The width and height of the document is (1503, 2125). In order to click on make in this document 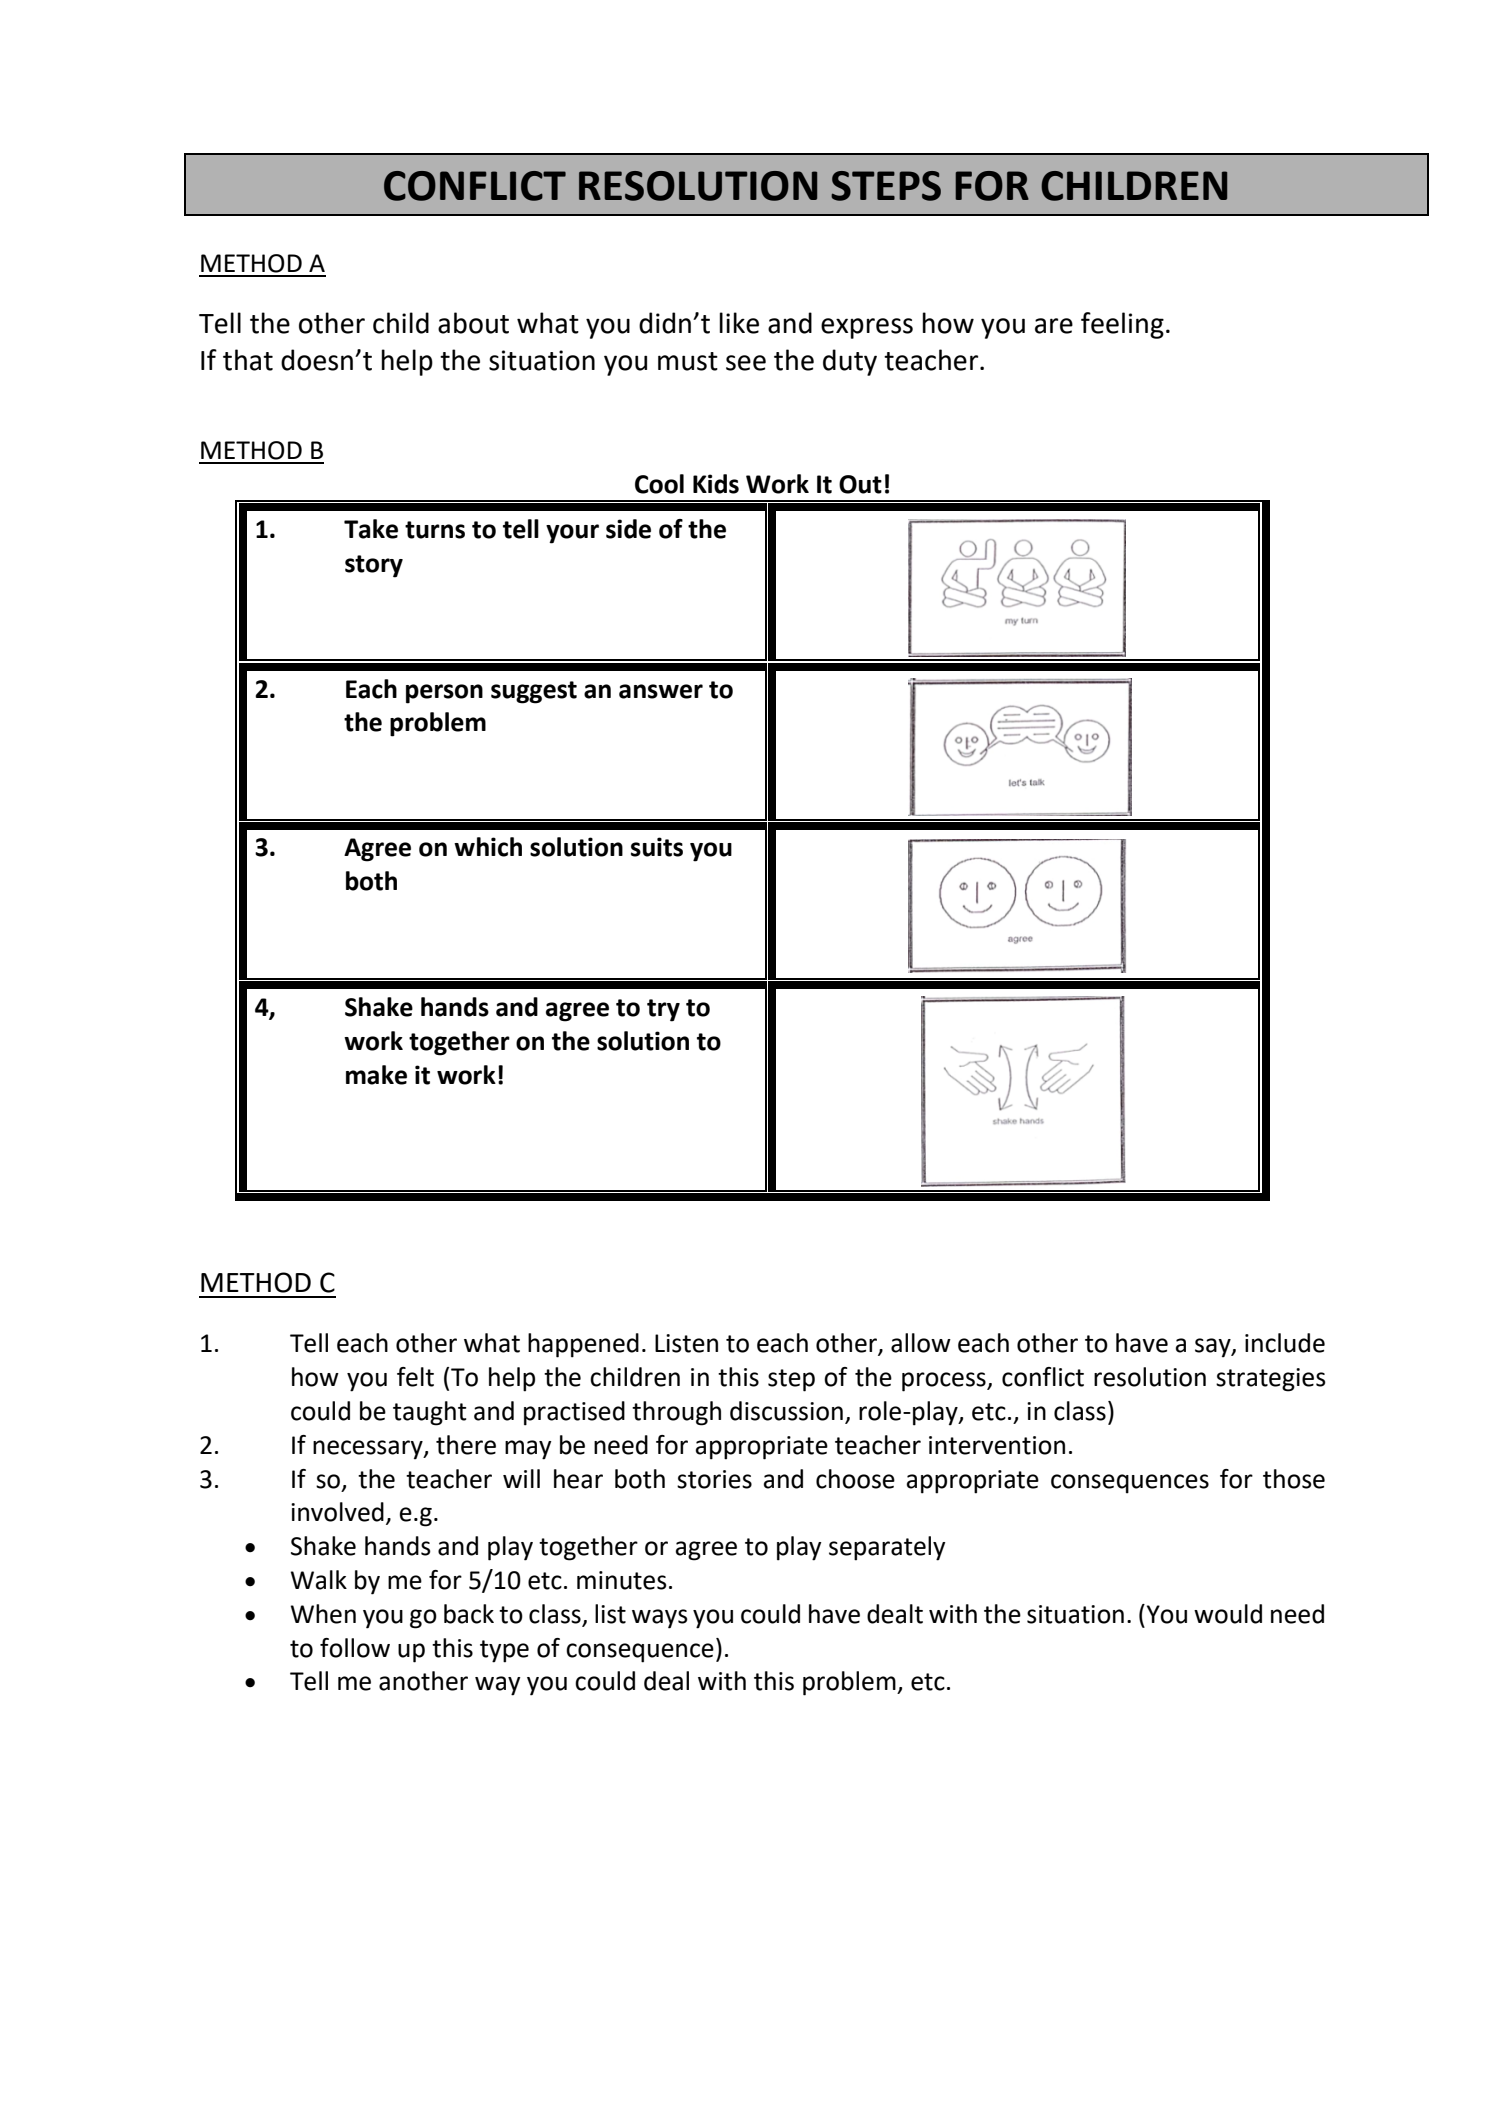, I will do `click(376, 1075)`.
